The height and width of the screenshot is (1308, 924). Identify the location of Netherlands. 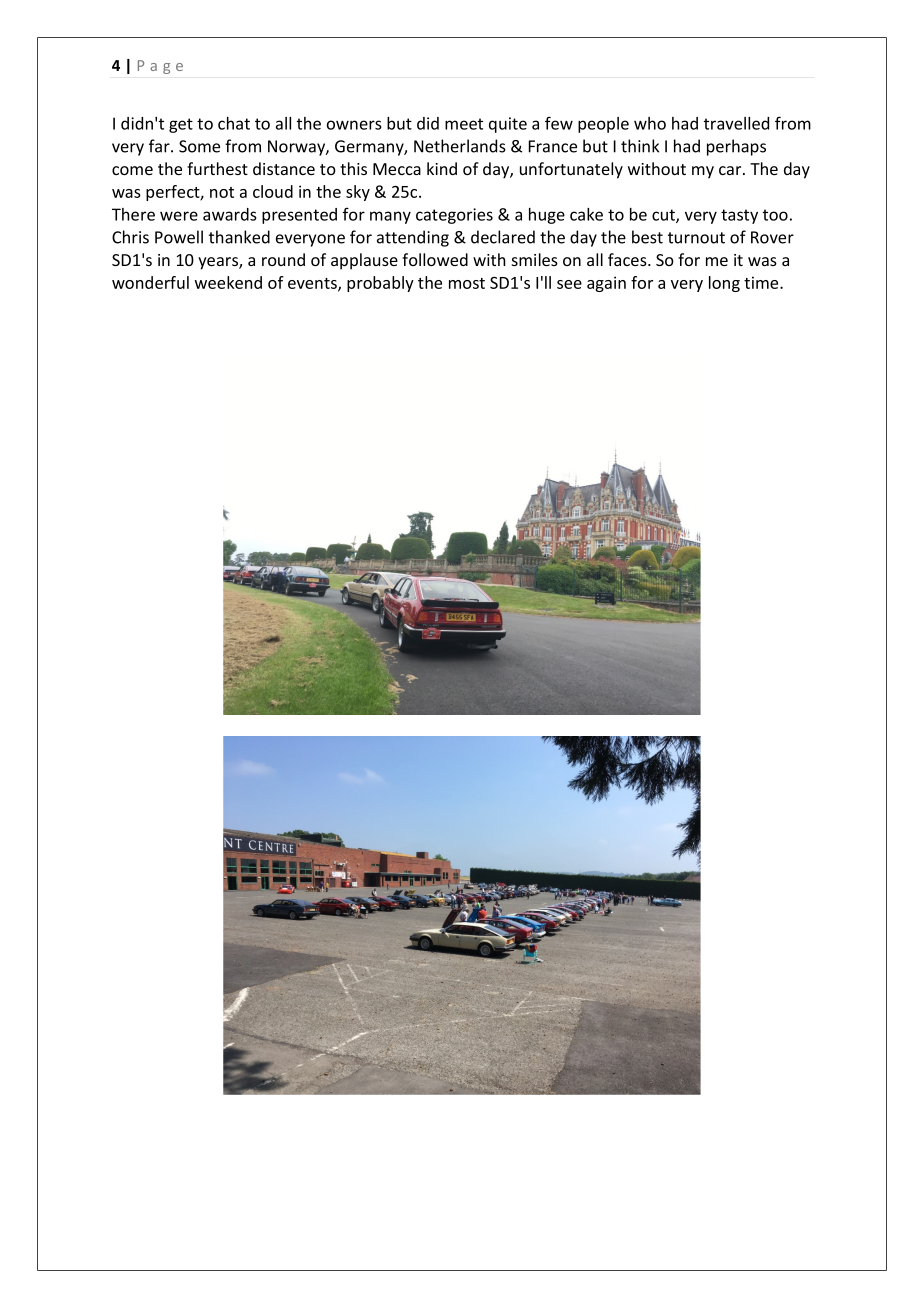
(460, 146).
